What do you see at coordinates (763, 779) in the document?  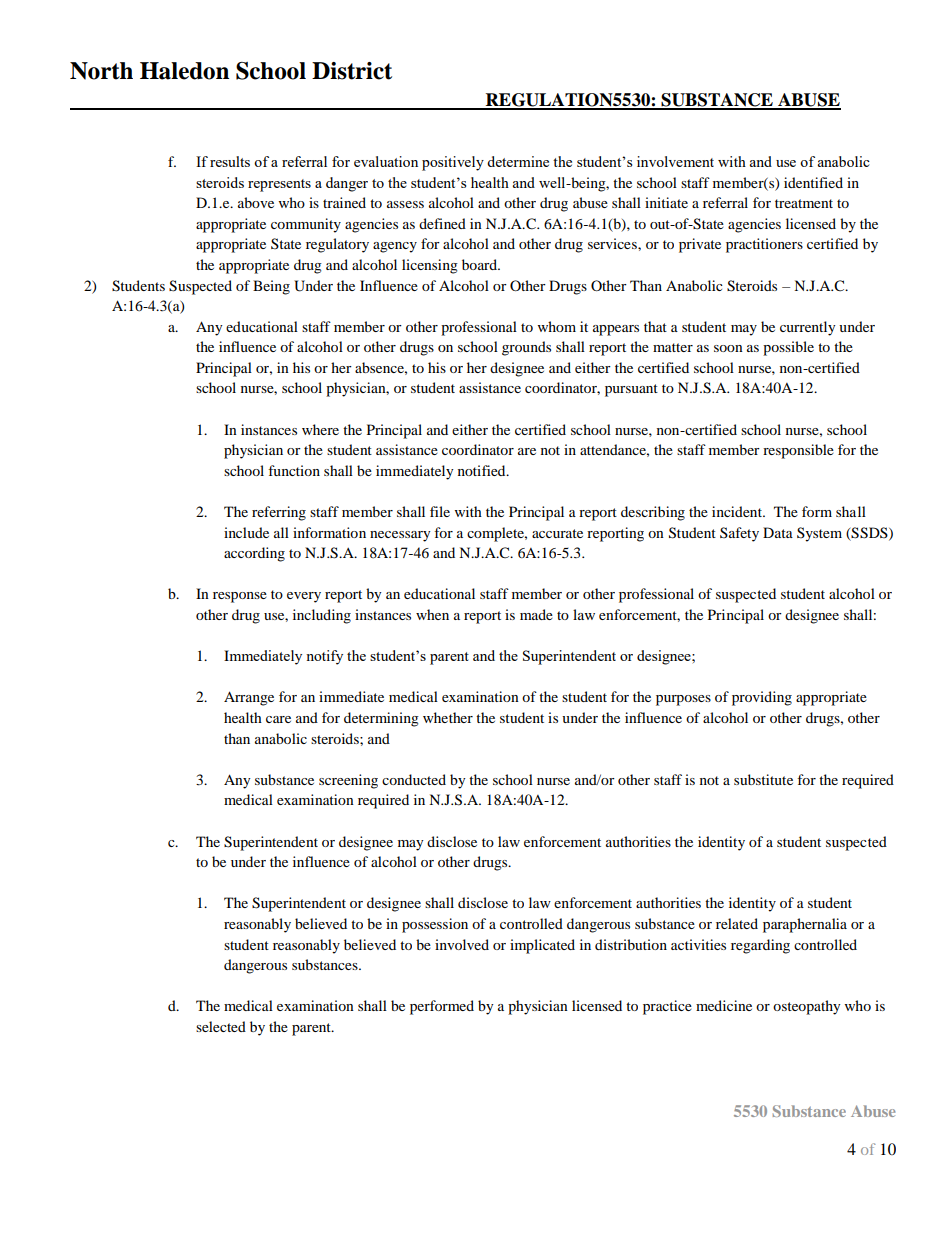 I see `substitute` at bounding box center [763, 779].
